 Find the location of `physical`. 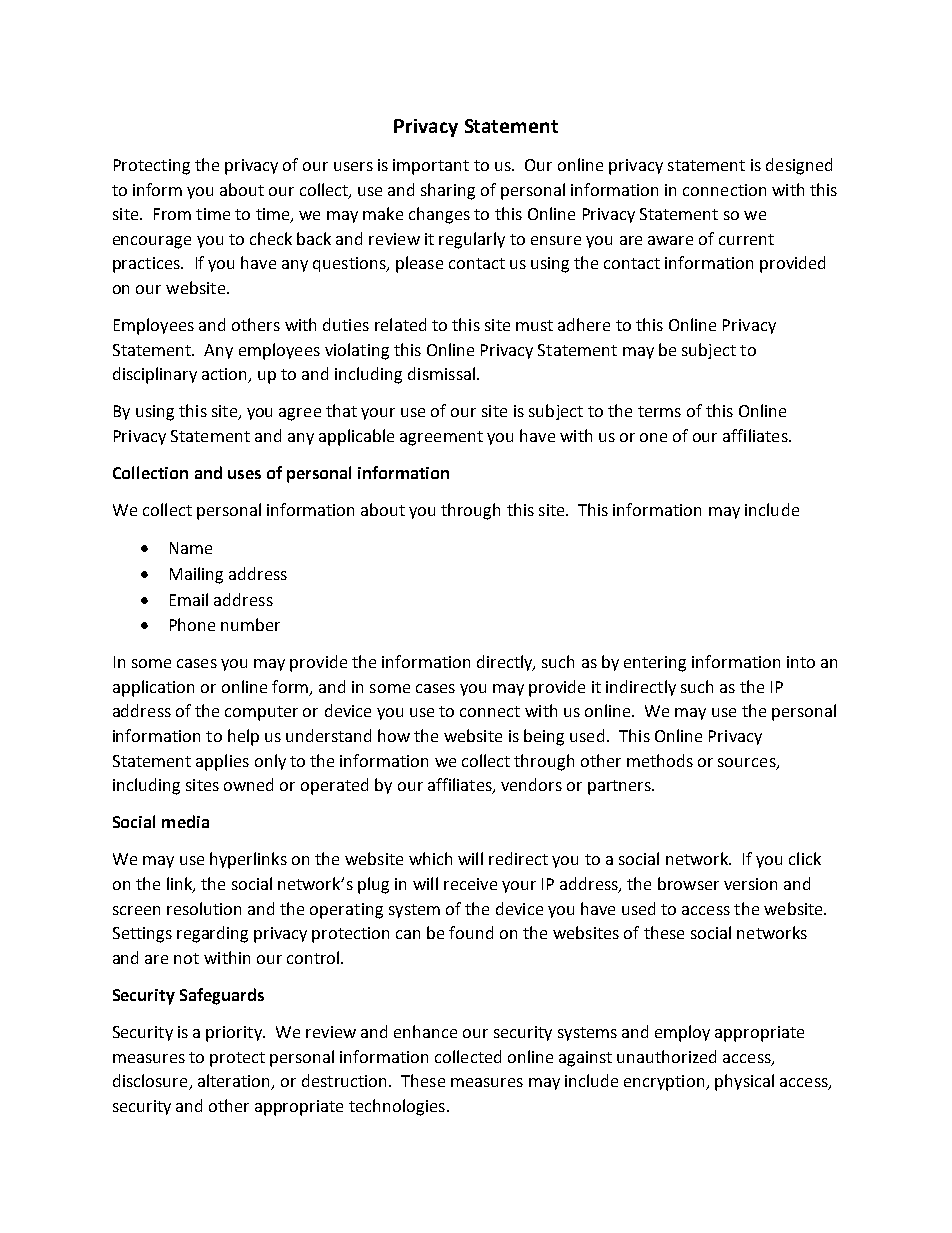

physical is located at coordinates (744, 1082).
